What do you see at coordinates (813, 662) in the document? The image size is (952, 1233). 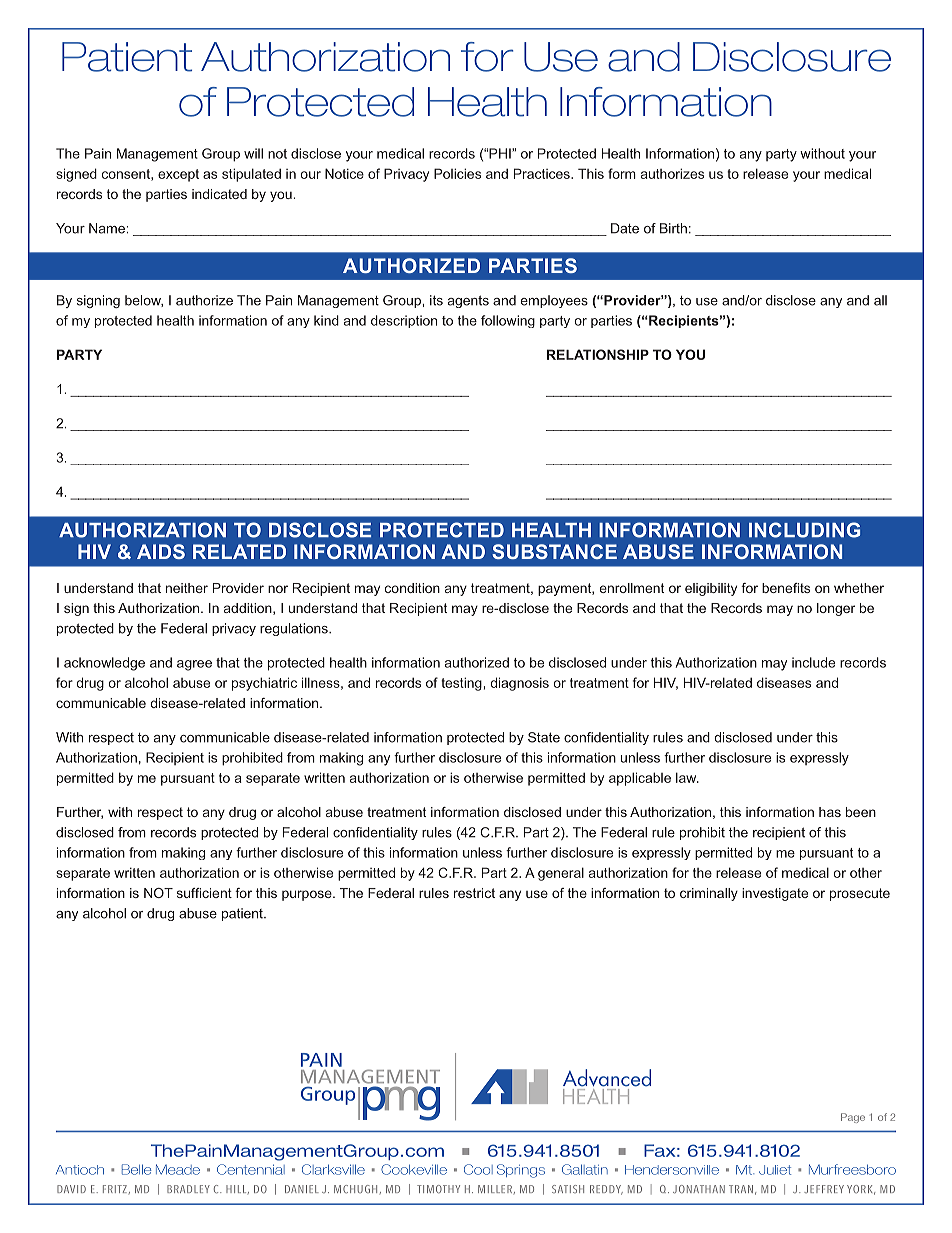 I see `include` at bounding box center [813, 662].
